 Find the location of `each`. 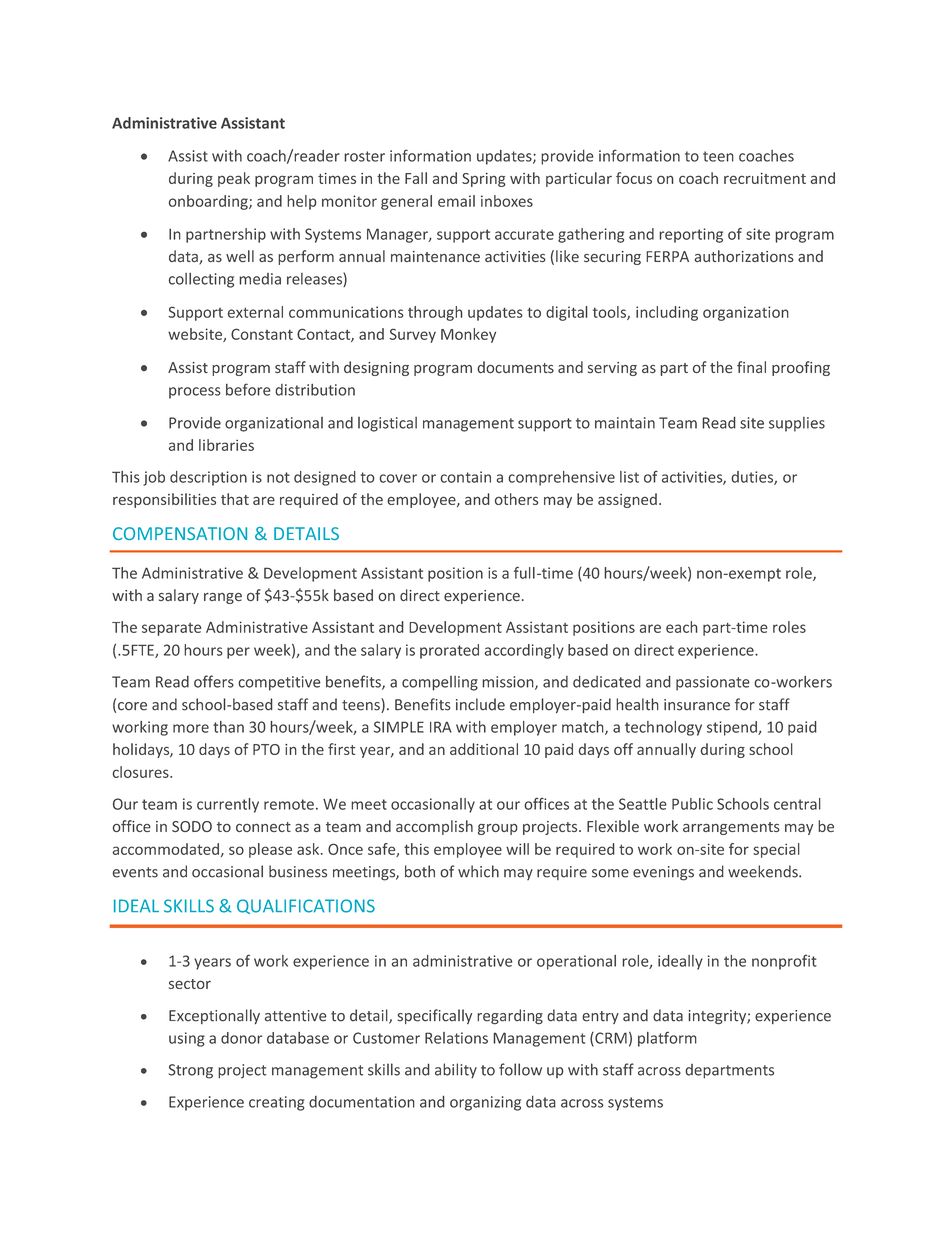

each is located at coordinates (681, 627).
